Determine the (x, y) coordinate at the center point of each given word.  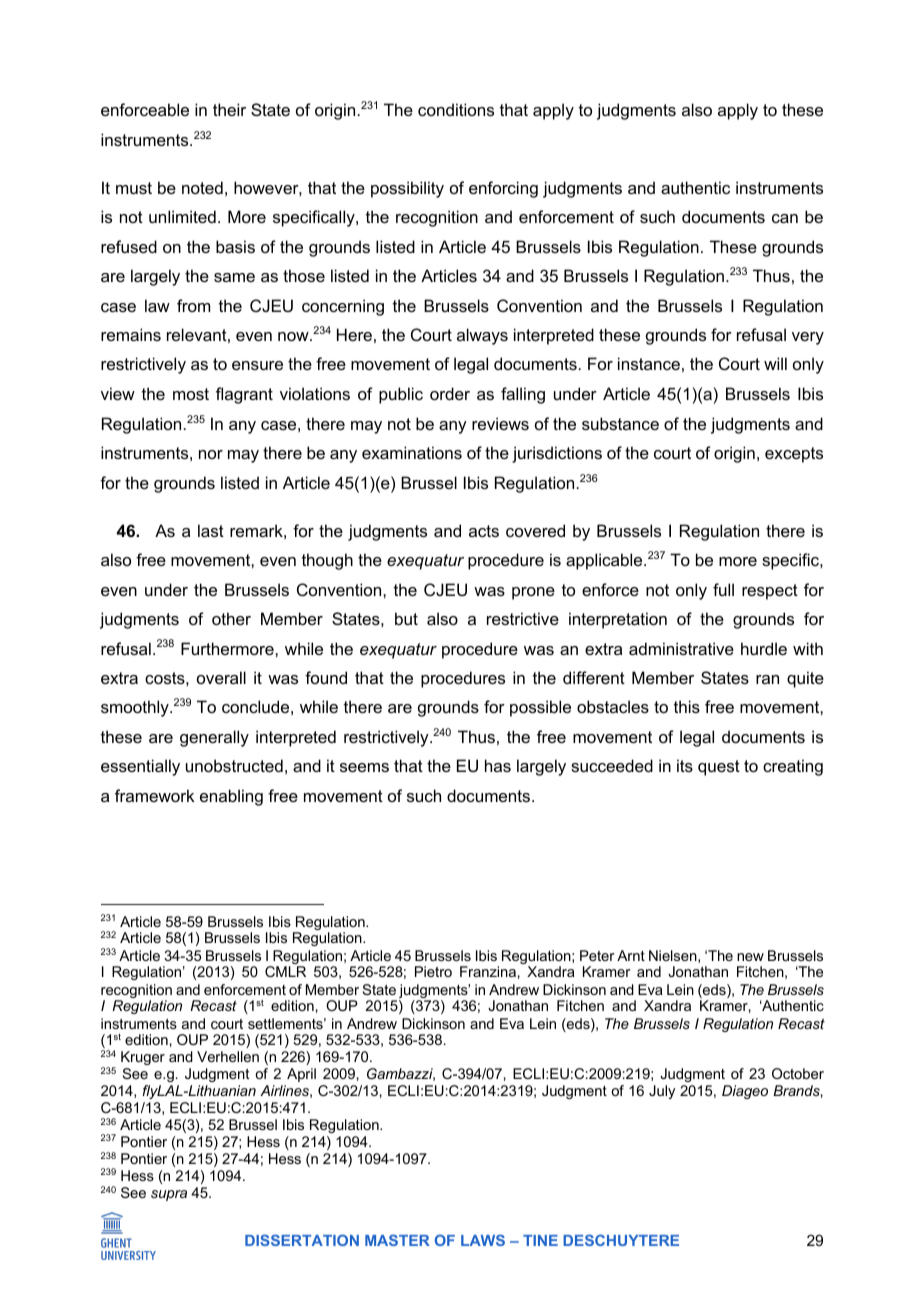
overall (221, 677)
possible (540, 708)
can (785, 218)
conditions (456, 109)
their (229, 109)
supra (169, 1195)
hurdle (764, 648)
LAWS (483, 1240)
